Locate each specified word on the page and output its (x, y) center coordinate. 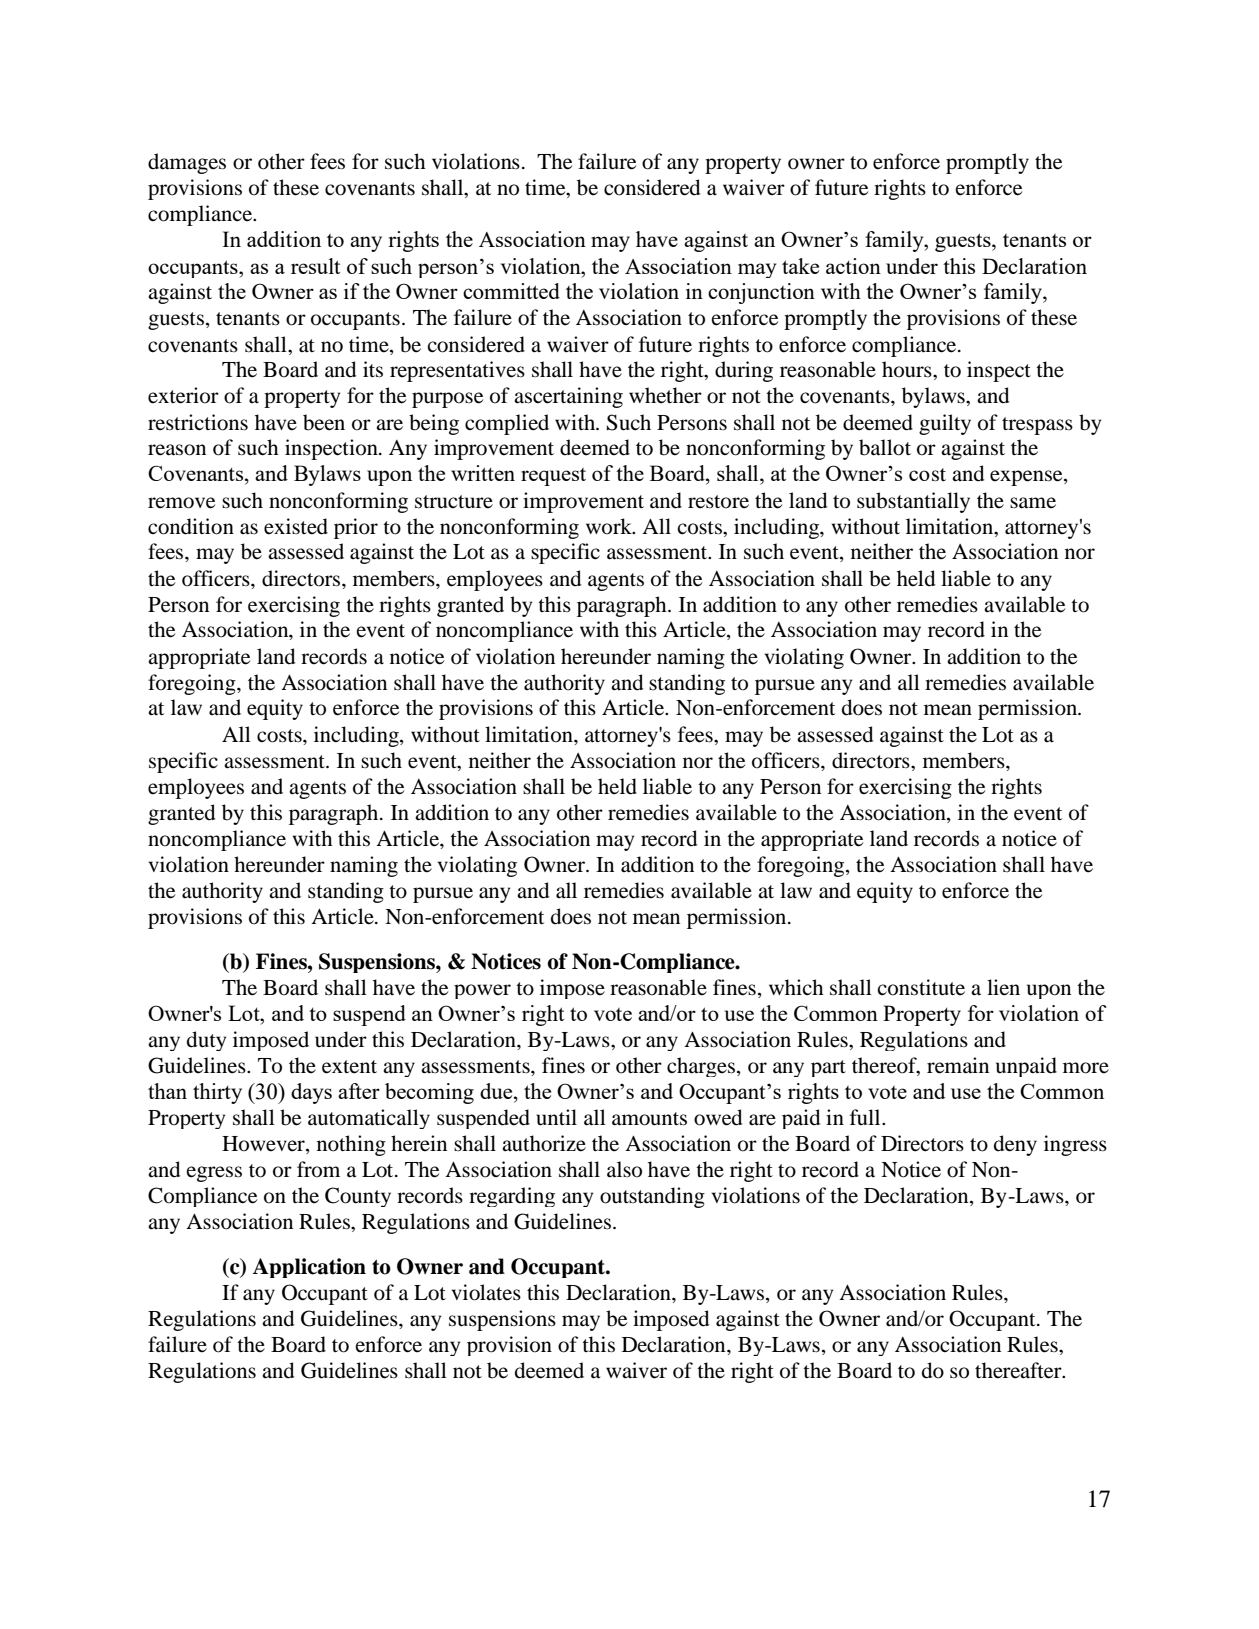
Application (309, 1268)
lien (1003, 987)
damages (187, 163)
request (553, 477)
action (853, 266)
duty (206, 1041)
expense (1027, 478)
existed (296, 526)
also (624, 1169)
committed (511, 291)
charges (701, 1067)
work (610, 526)
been (324, 422)
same (1033, 503)
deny (1015, 1145)
